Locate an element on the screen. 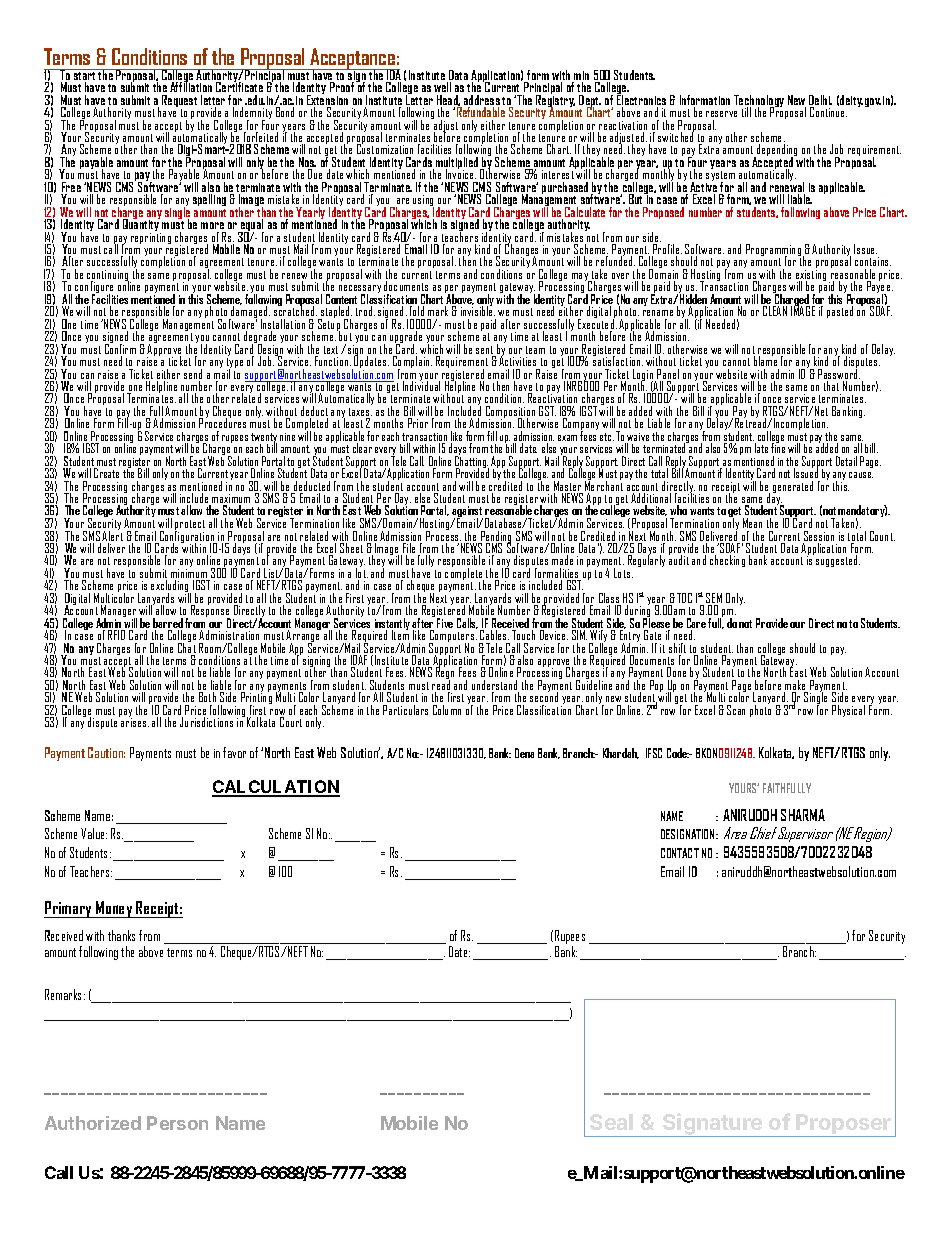 This screenshot has height=1233, width=952. Authorized is located at coordinates (93, 1123).
